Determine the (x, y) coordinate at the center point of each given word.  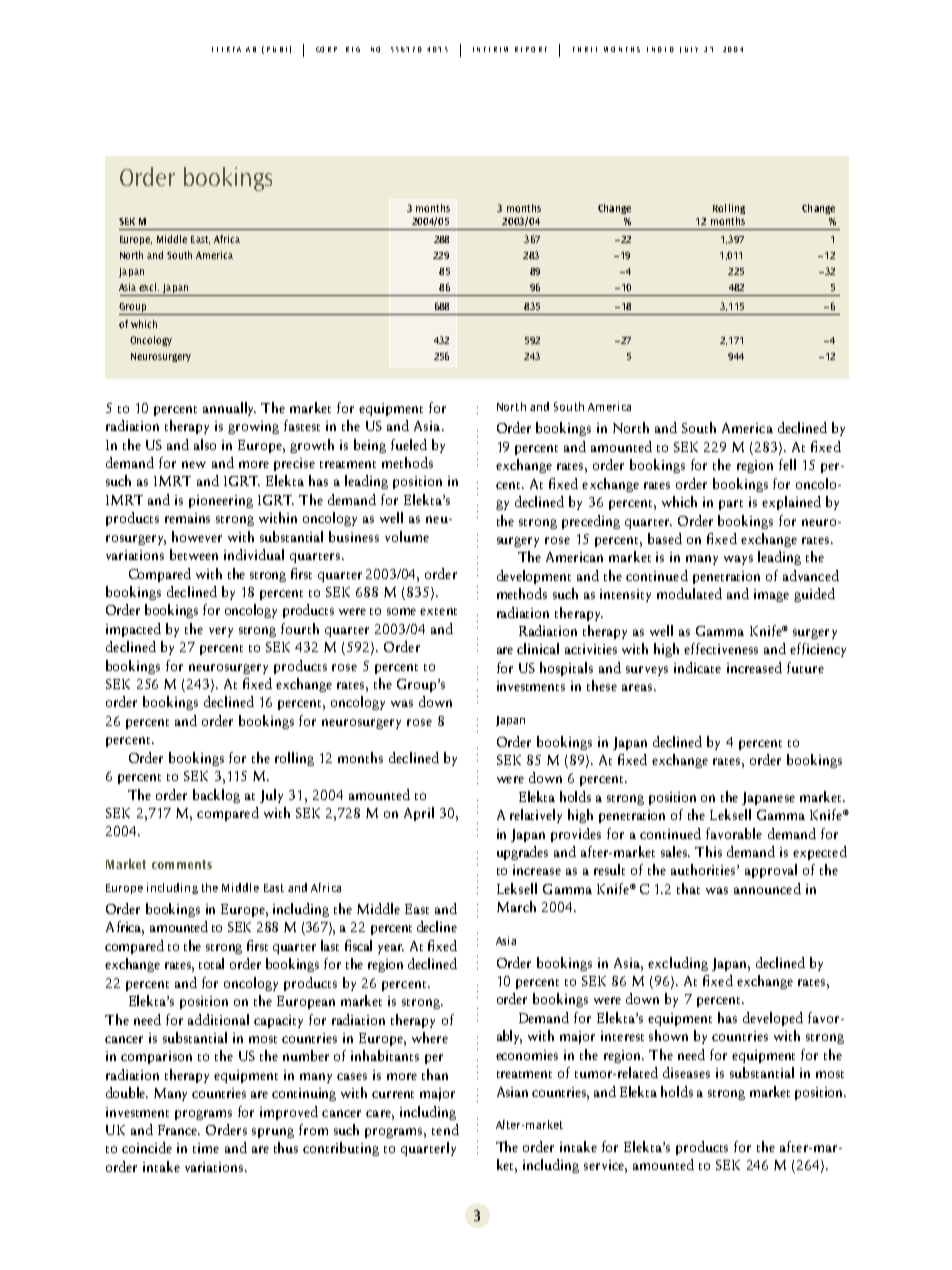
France (179, 1130)
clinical (538, 648)
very (221, 632)
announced (767, 888)
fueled (409, 444)
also (205, 444)
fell (787, 464)
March (516, 906)
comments (182, 864)
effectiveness (721, 648)
